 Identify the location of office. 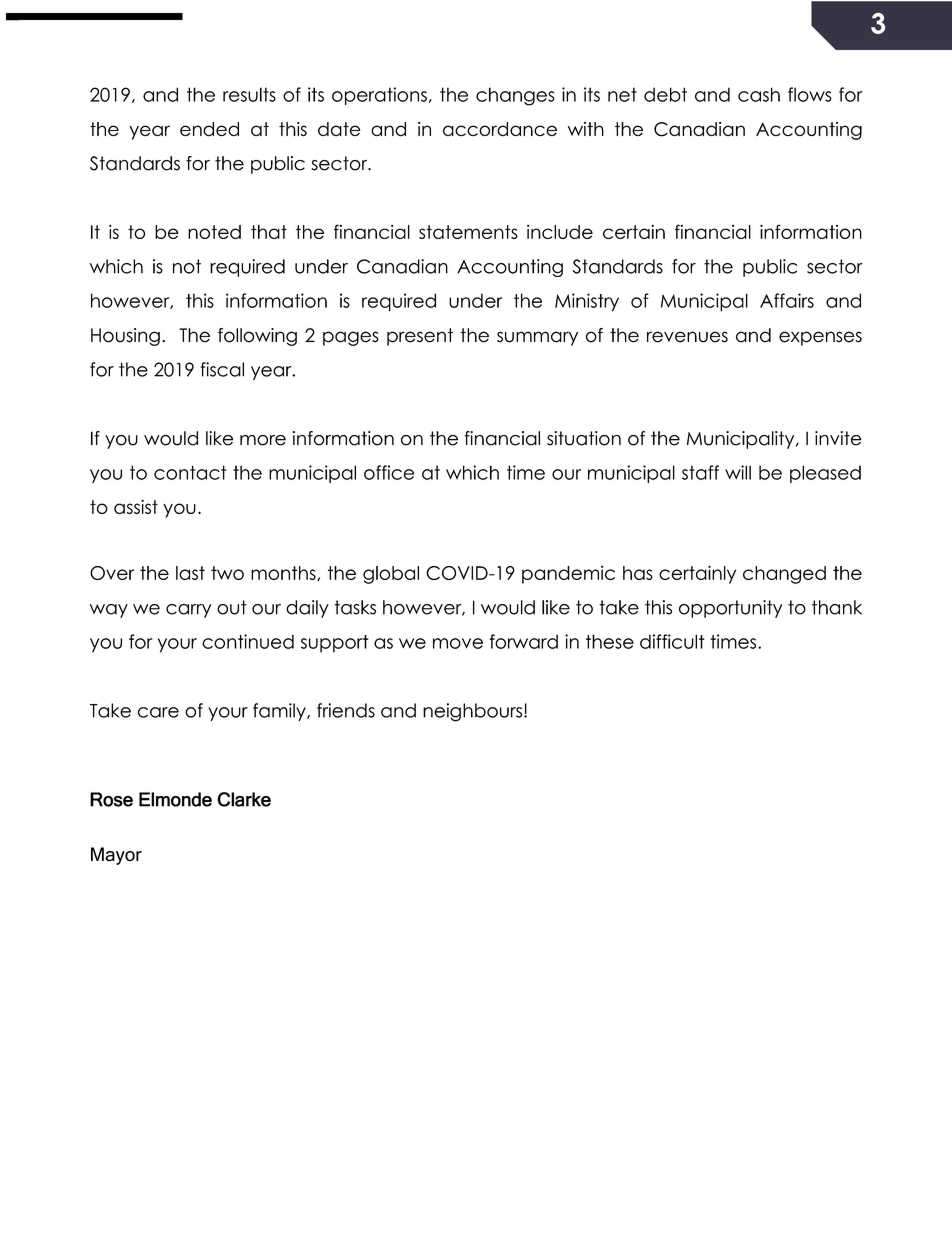
(389, 472).
